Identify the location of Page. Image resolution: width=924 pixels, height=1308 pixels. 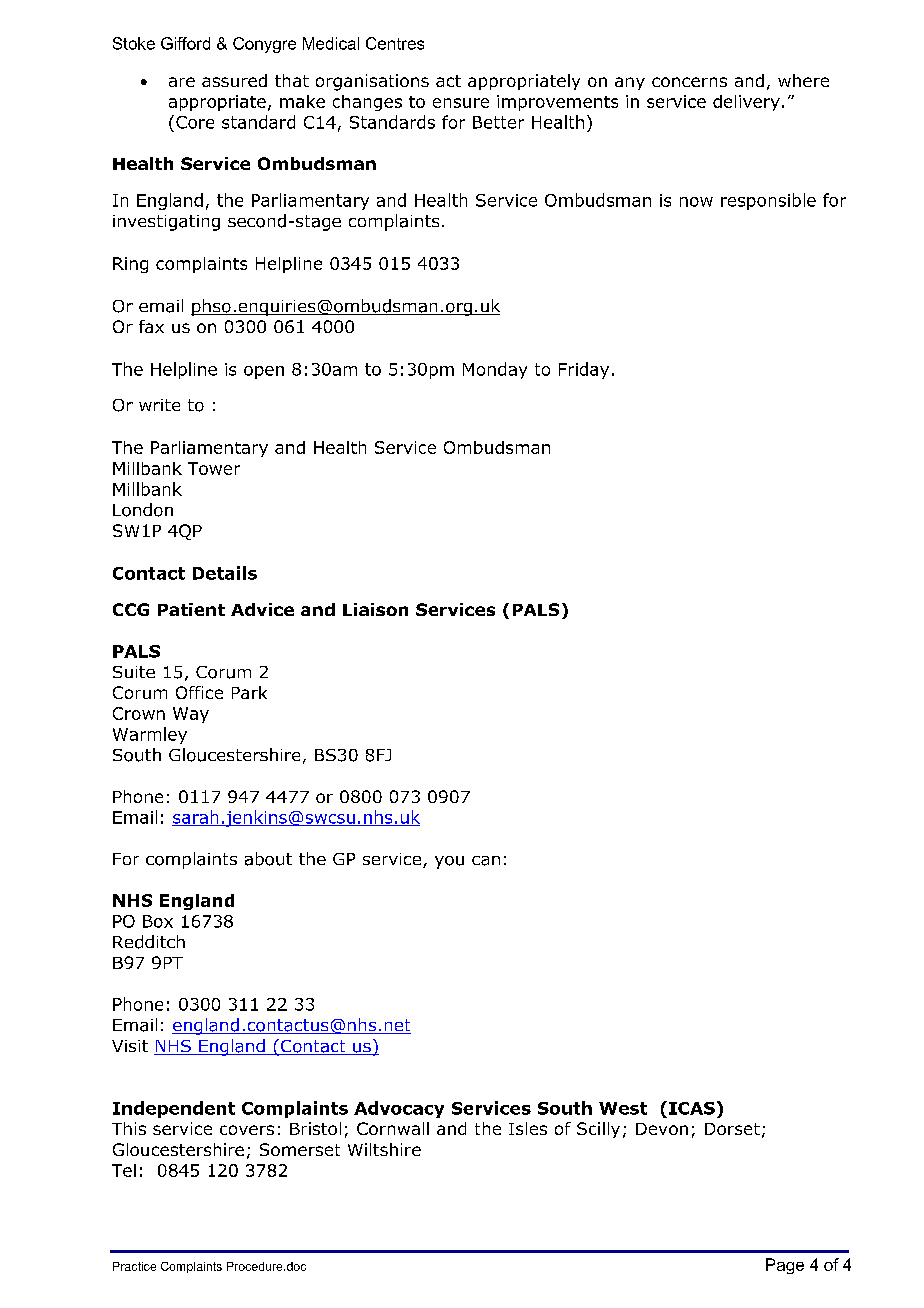
(785, 1266).
